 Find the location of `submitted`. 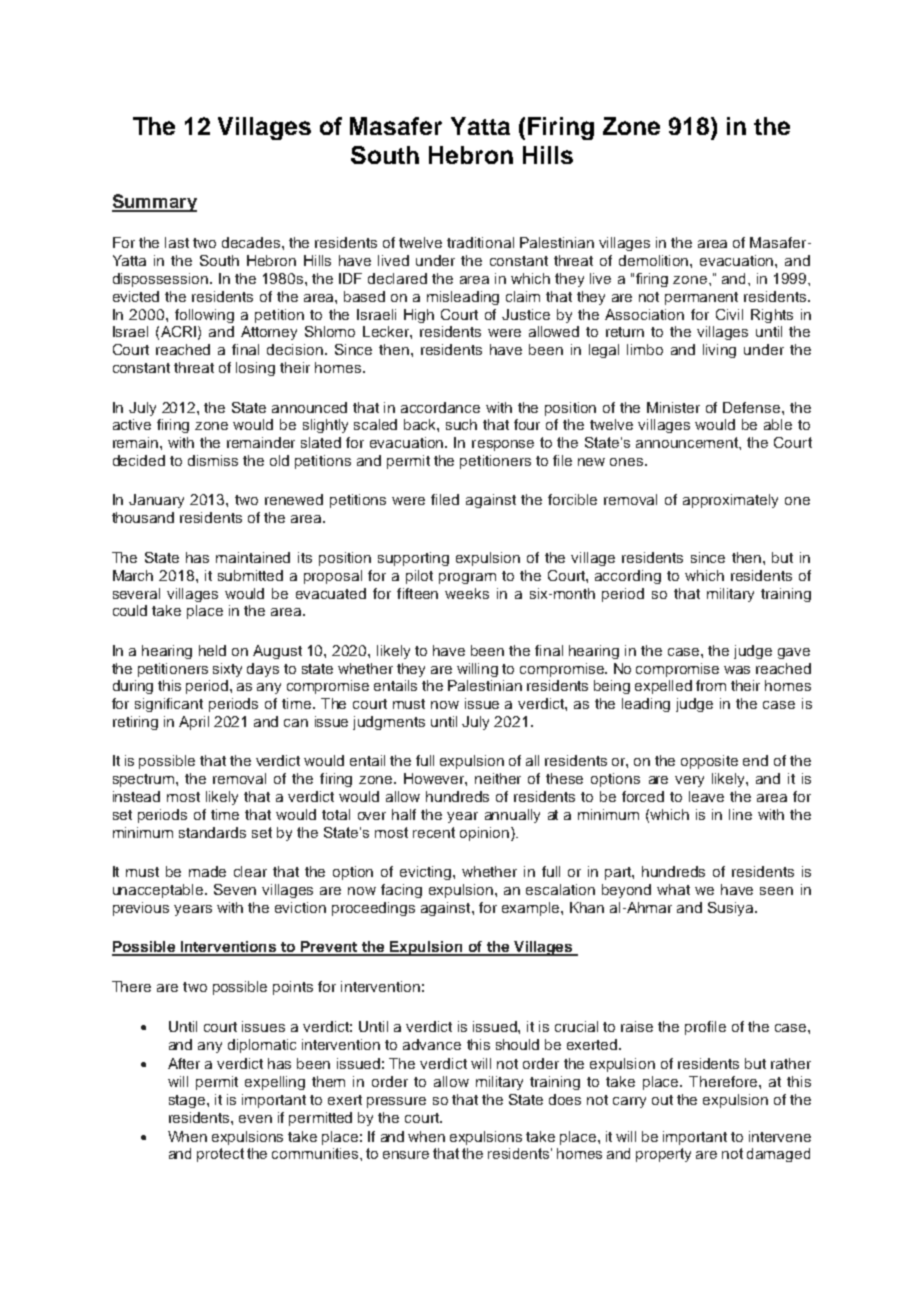

submitted is located at coordinates (250, 575).
